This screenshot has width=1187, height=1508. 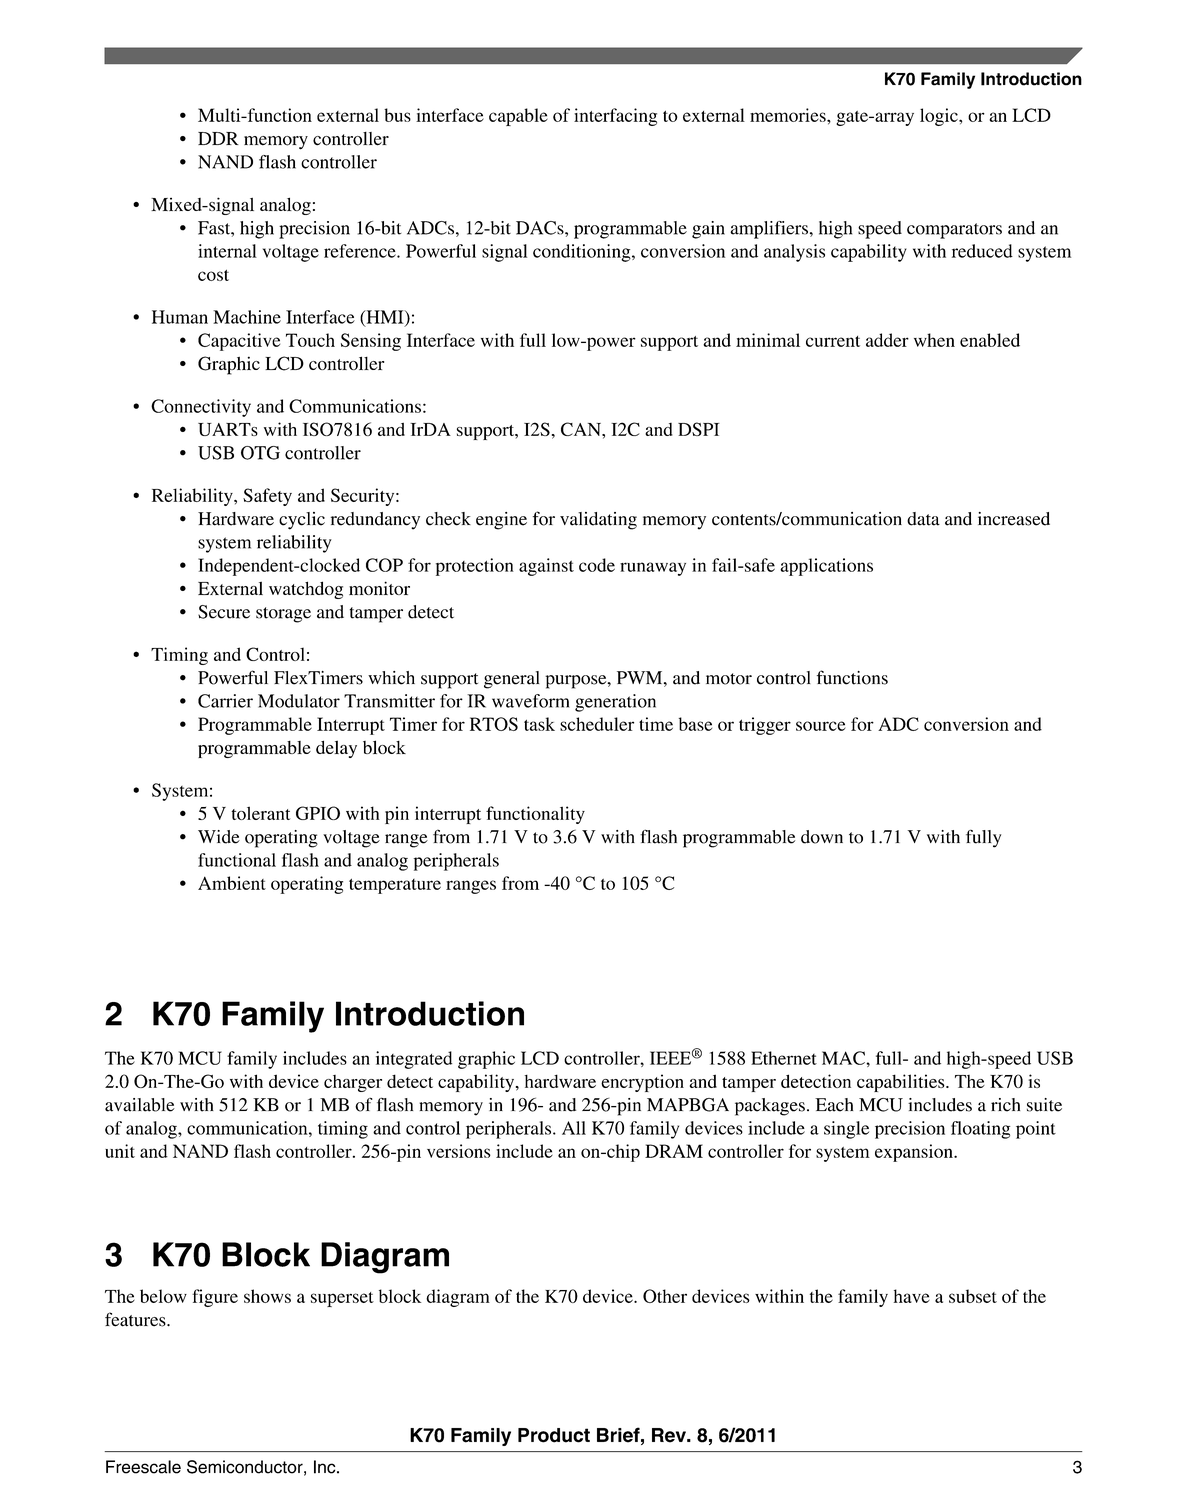 I want to click on code, so click(x=597, y=565).
